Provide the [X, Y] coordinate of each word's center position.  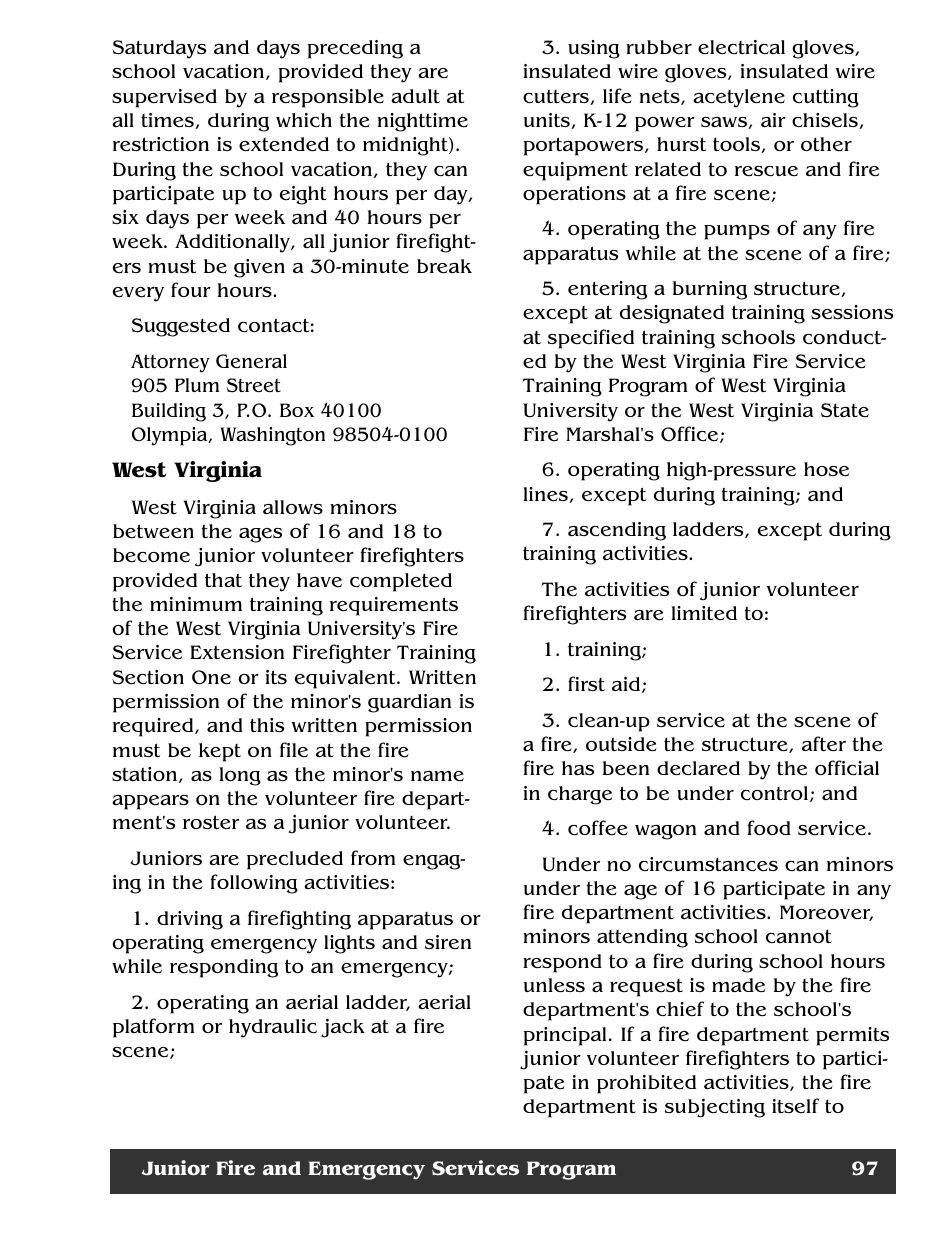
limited [704, 613]
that [223, 580]
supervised [164, 98]
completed [401, 582]
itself [795, 1106]
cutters [557, 97]
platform [154, 1028]
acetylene [739, 98]
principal [565, 1036]
